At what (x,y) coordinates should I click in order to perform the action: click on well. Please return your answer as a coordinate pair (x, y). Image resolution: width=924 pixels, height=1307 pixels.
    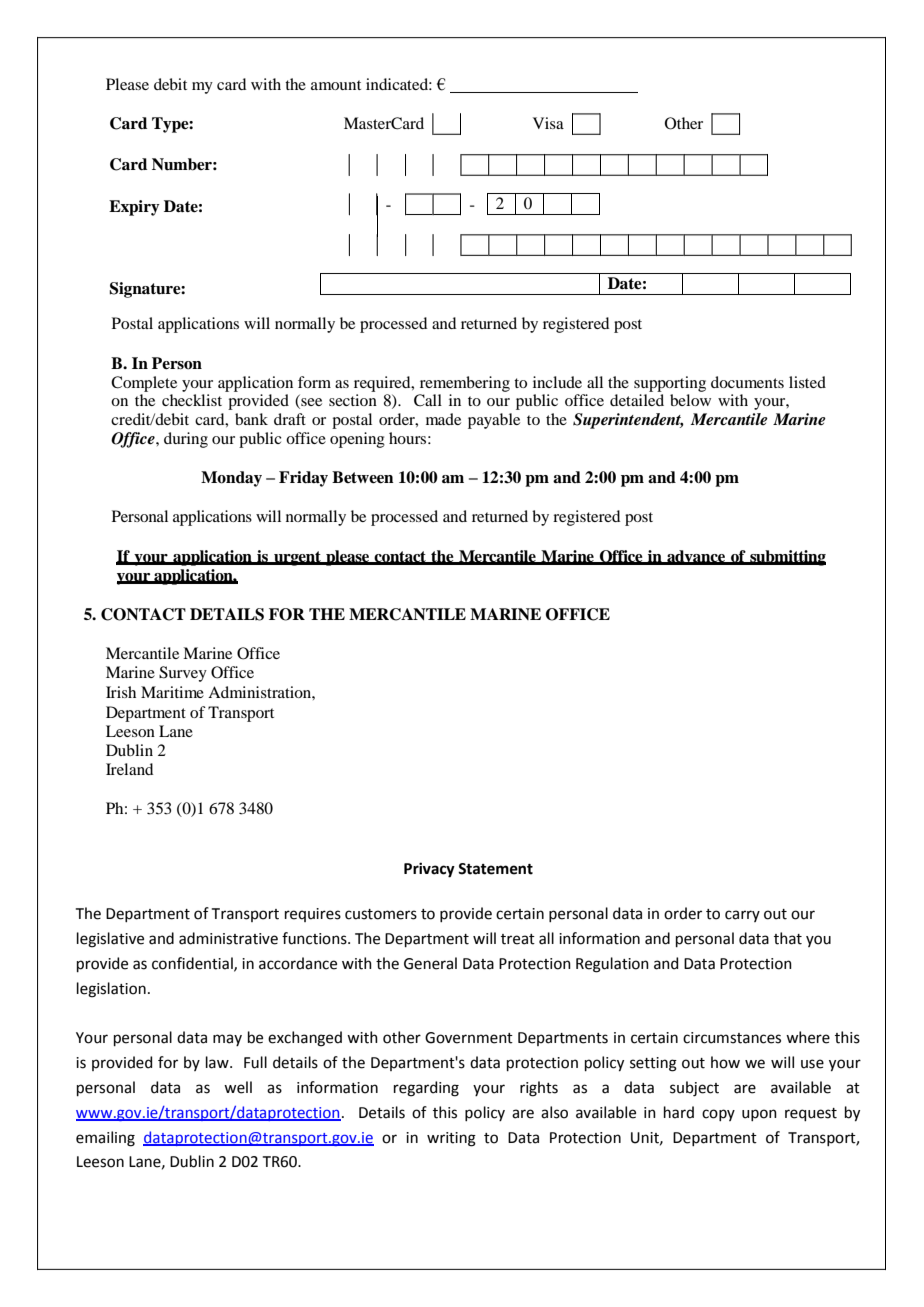
    Looking at the image, I should click on (238, 1087).
